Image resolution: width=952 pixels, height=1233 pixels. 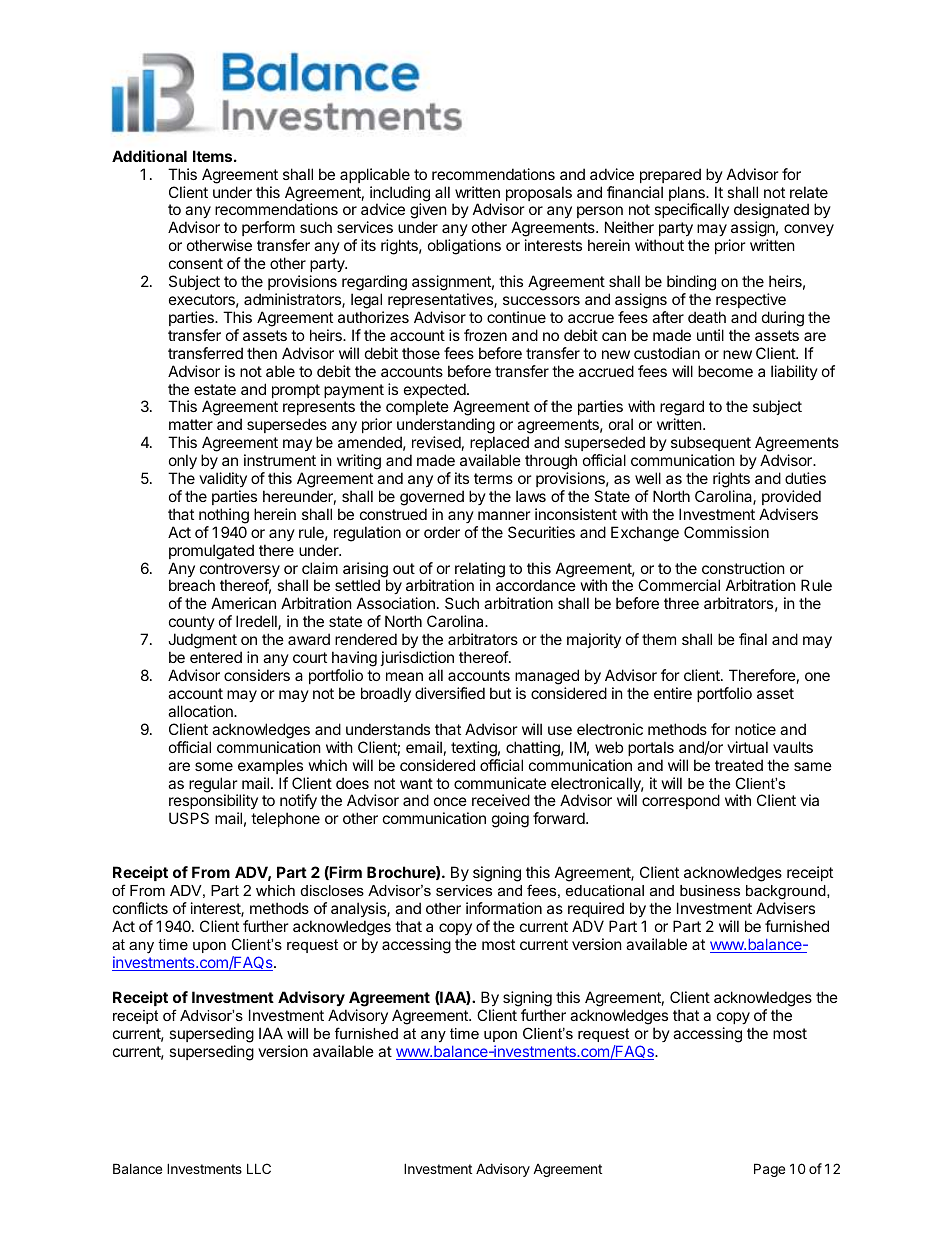 I want to click on subsequent, so click(x=711, y=443).
